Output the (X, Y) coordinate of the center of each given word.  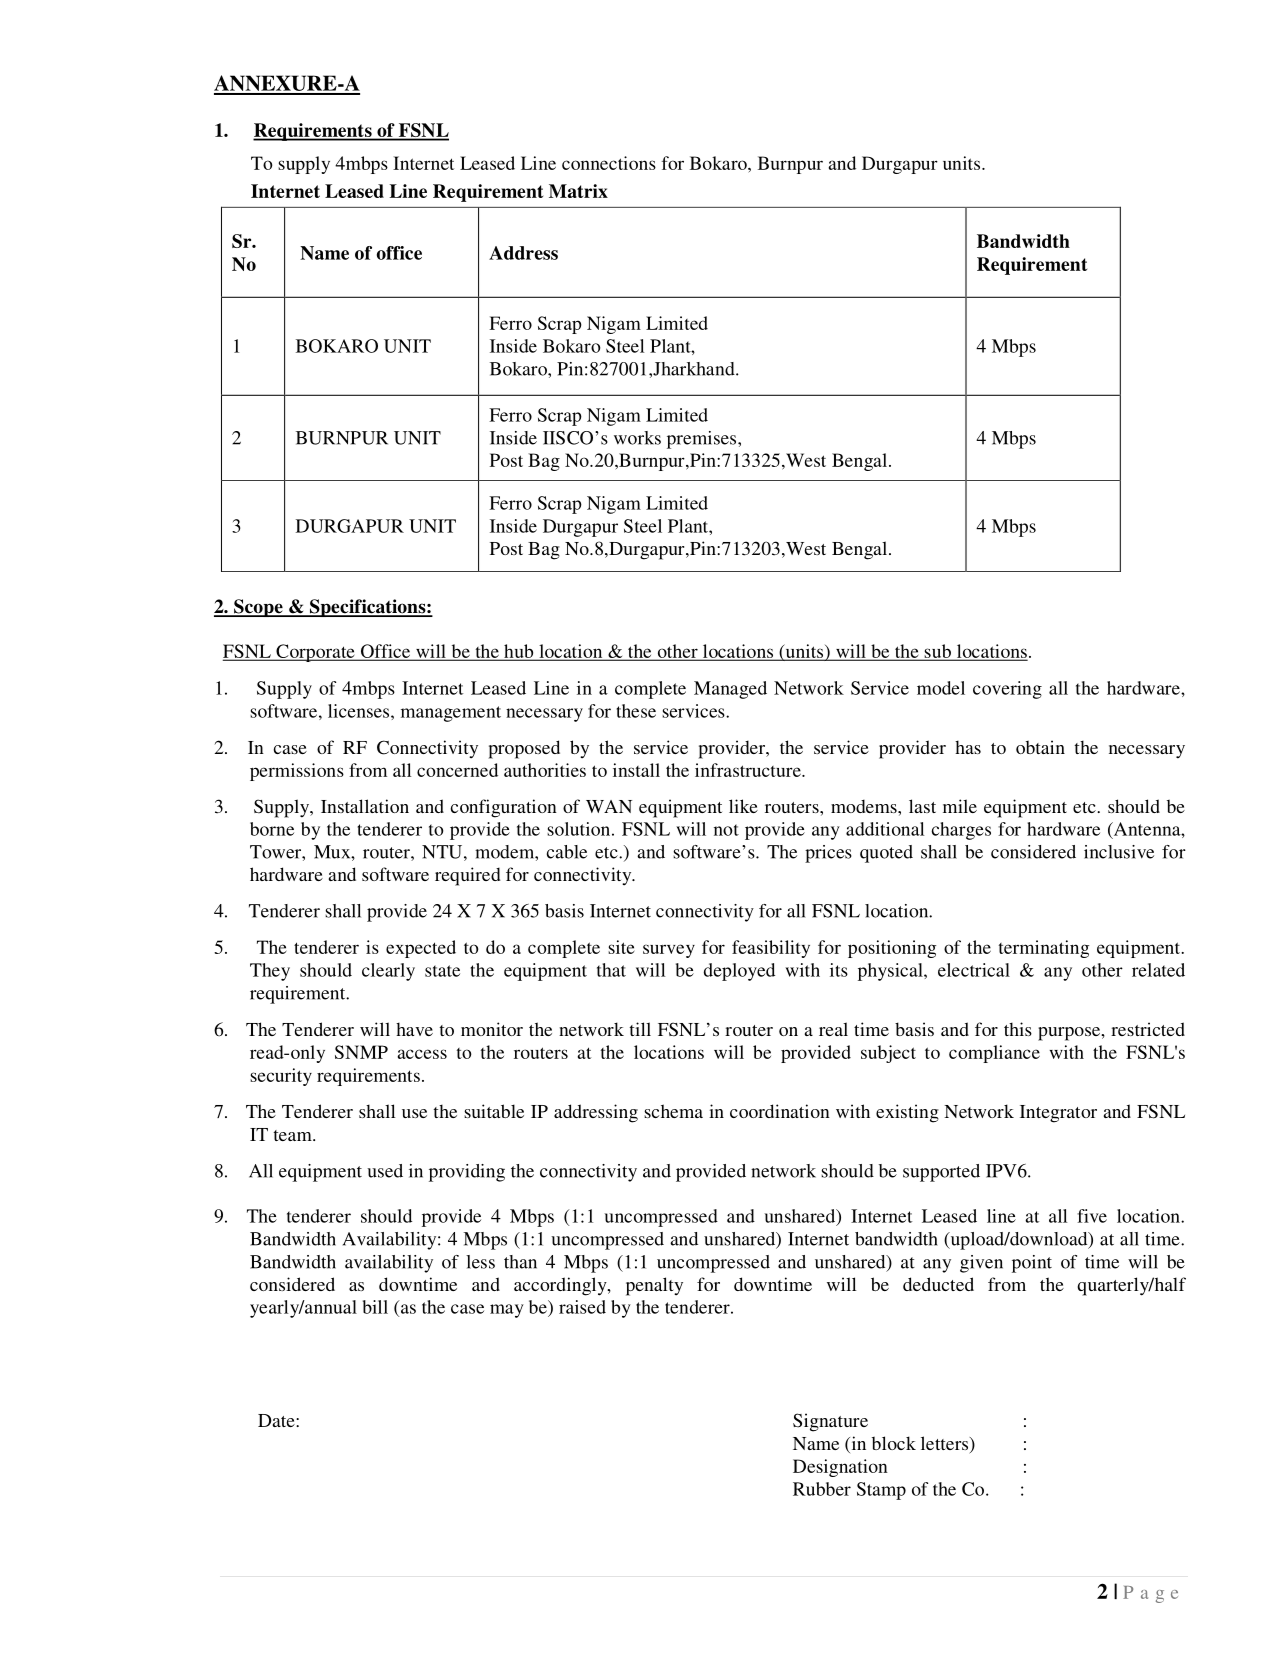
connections (609, 163)
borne (272, 829)
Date (277, 1420)
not (726, 830)
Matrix (578, 191)
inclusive (1119, 852)
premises (703, 440)
